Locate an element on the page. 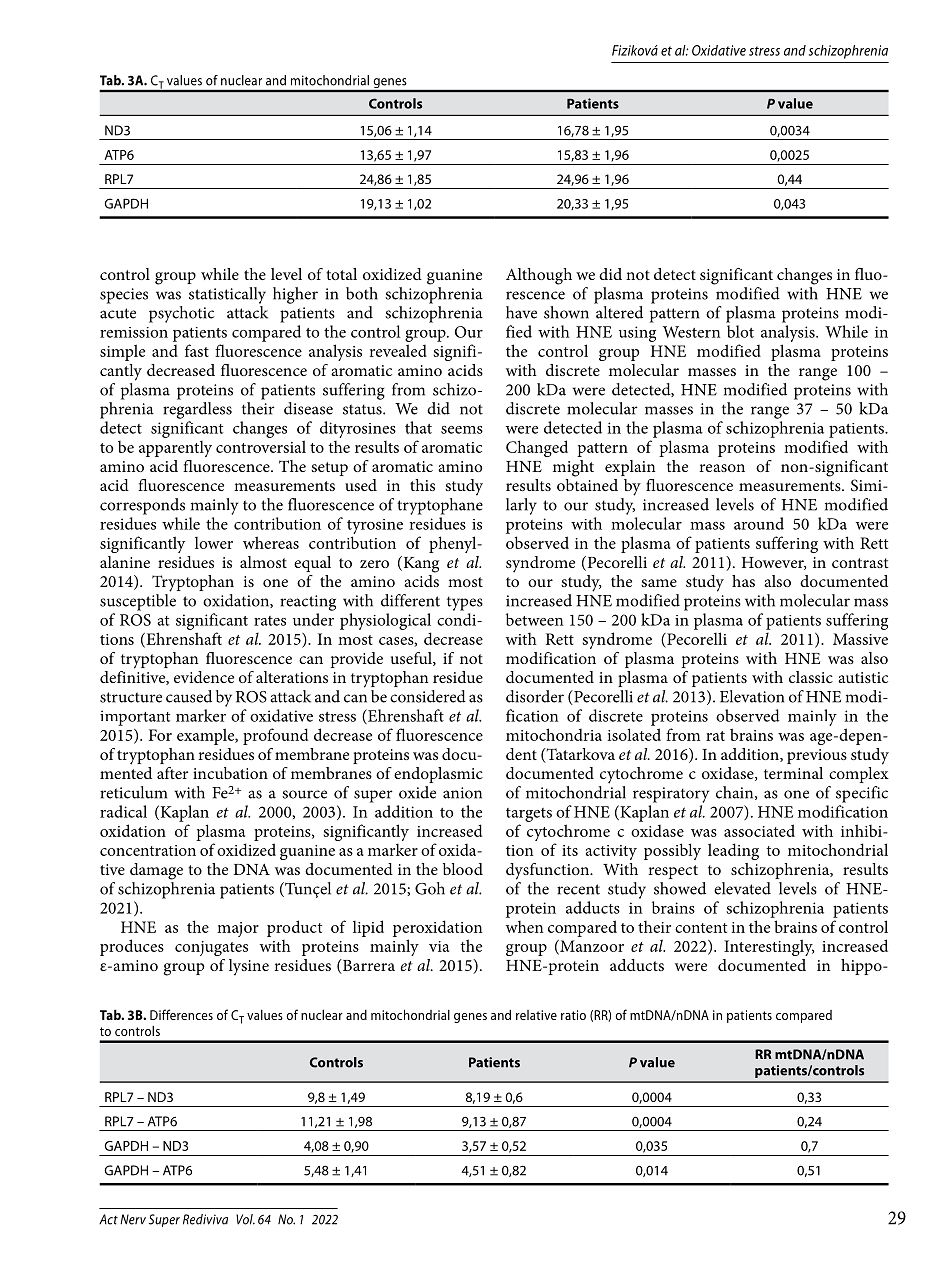 The height and width of the image is (1267, 952). this is located at coordinates (422, 485).
